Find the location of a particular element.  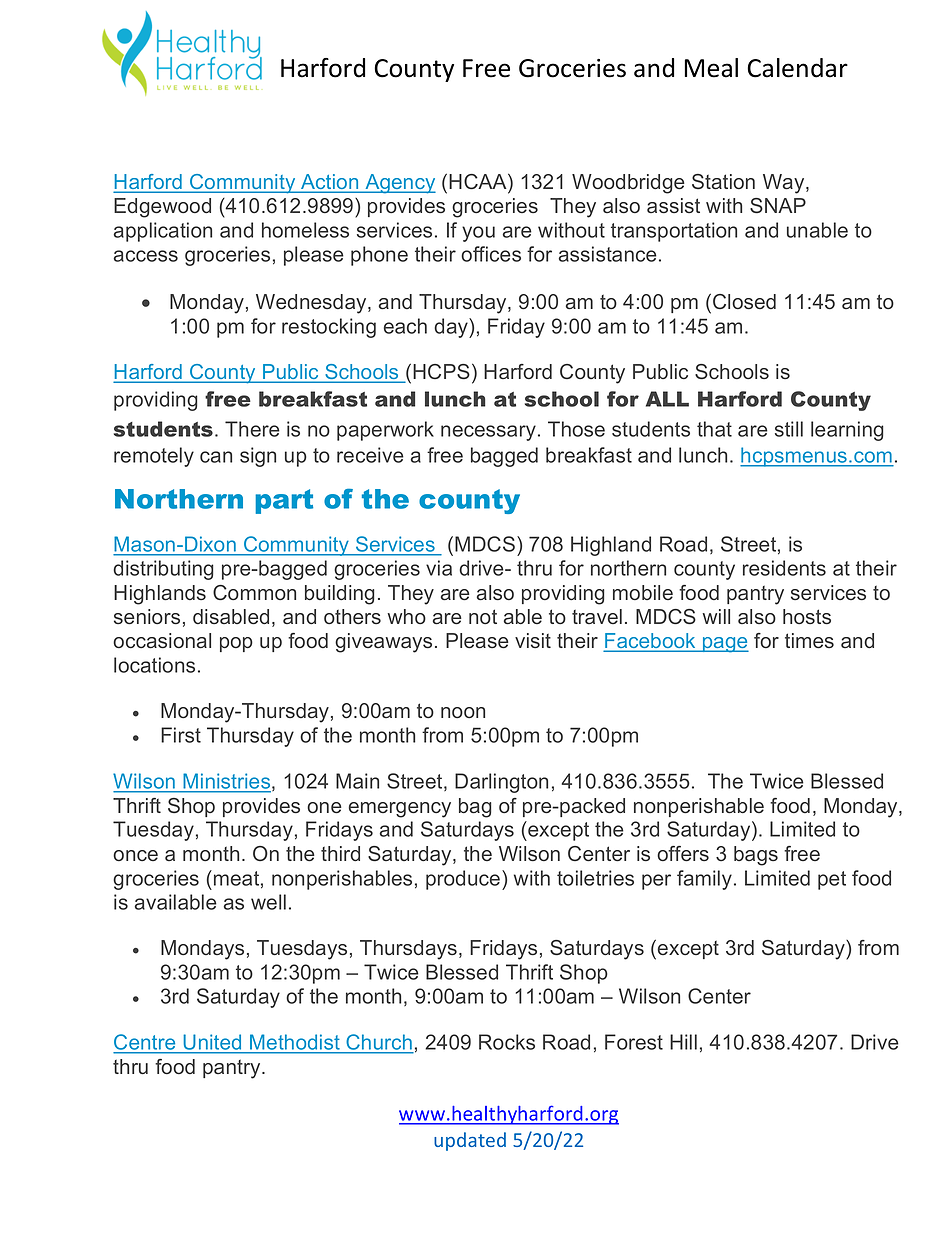

Closed is located at coordinates (744, 302).
